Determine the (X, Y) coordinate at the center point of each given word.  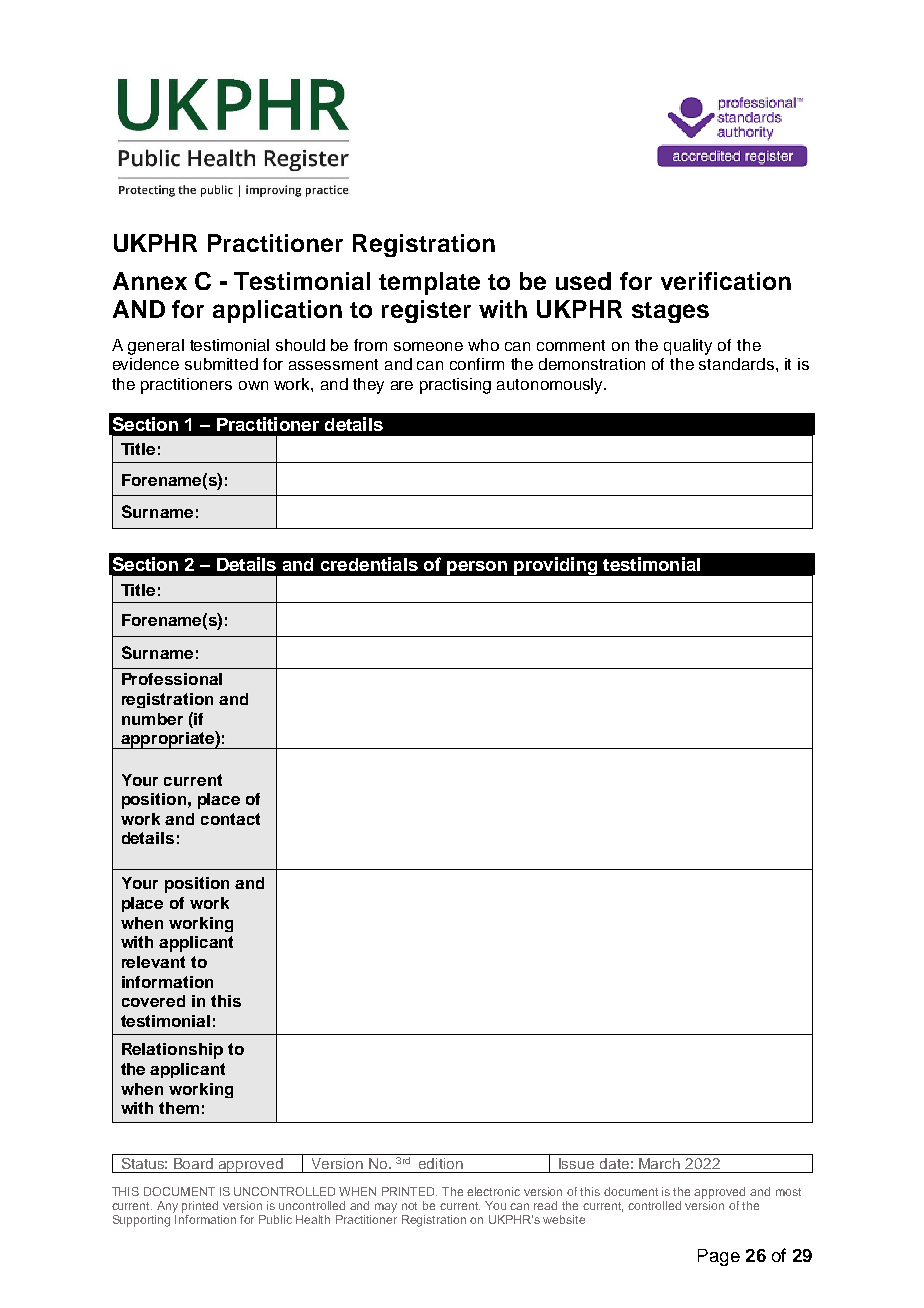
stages (670, 312)
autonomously (551, 386)
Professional (172, 679)
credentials (369, 564)
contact (230, 819)
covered (153, 1001)
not (409, 1206)
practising (455, 386)
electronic (493, 1191)
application (277, 311)
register (426, 311)
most (788, 1192)
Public (275, 1219)
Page (719, 1257)
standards (736, 364)
